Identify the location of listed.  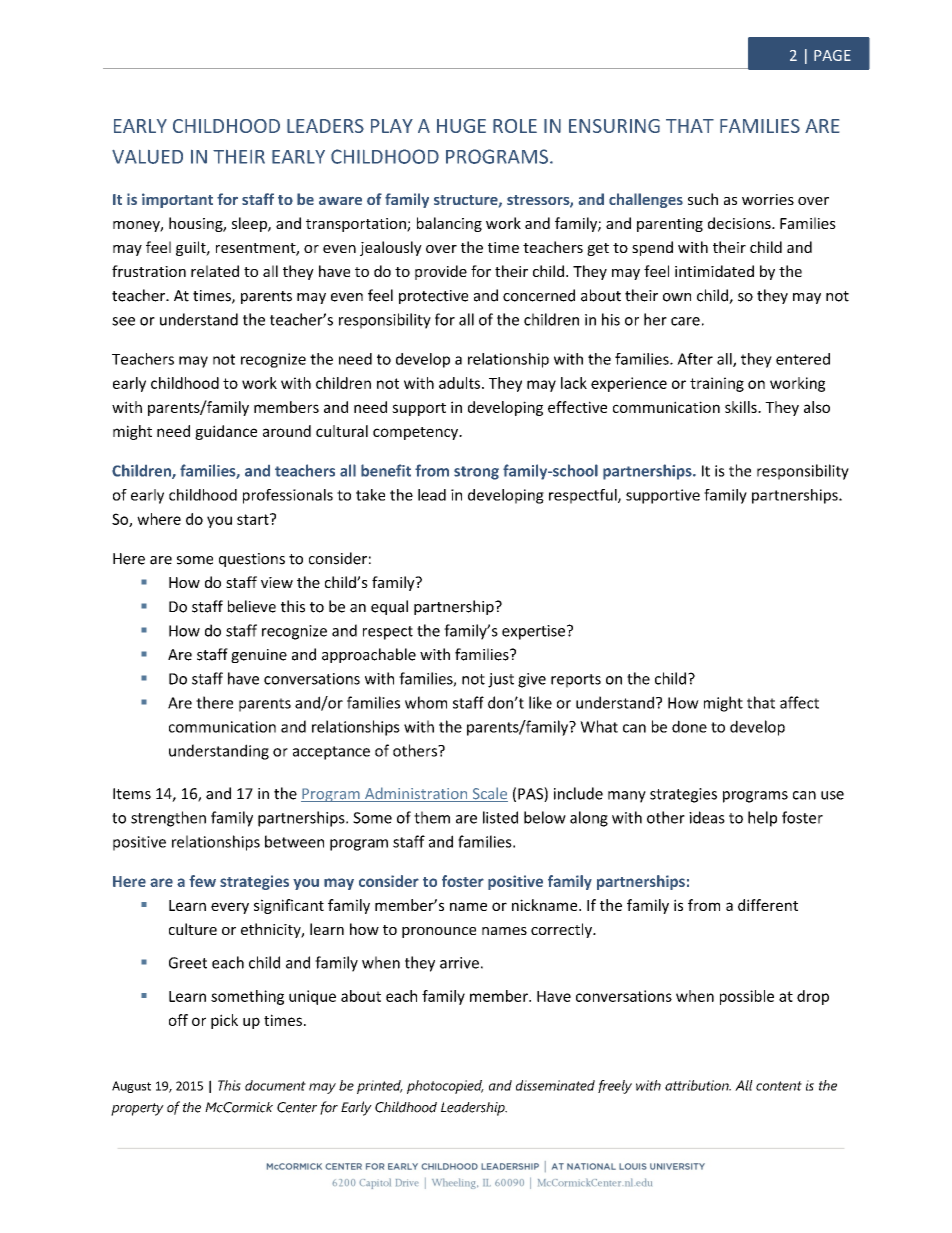
(500, 817).
